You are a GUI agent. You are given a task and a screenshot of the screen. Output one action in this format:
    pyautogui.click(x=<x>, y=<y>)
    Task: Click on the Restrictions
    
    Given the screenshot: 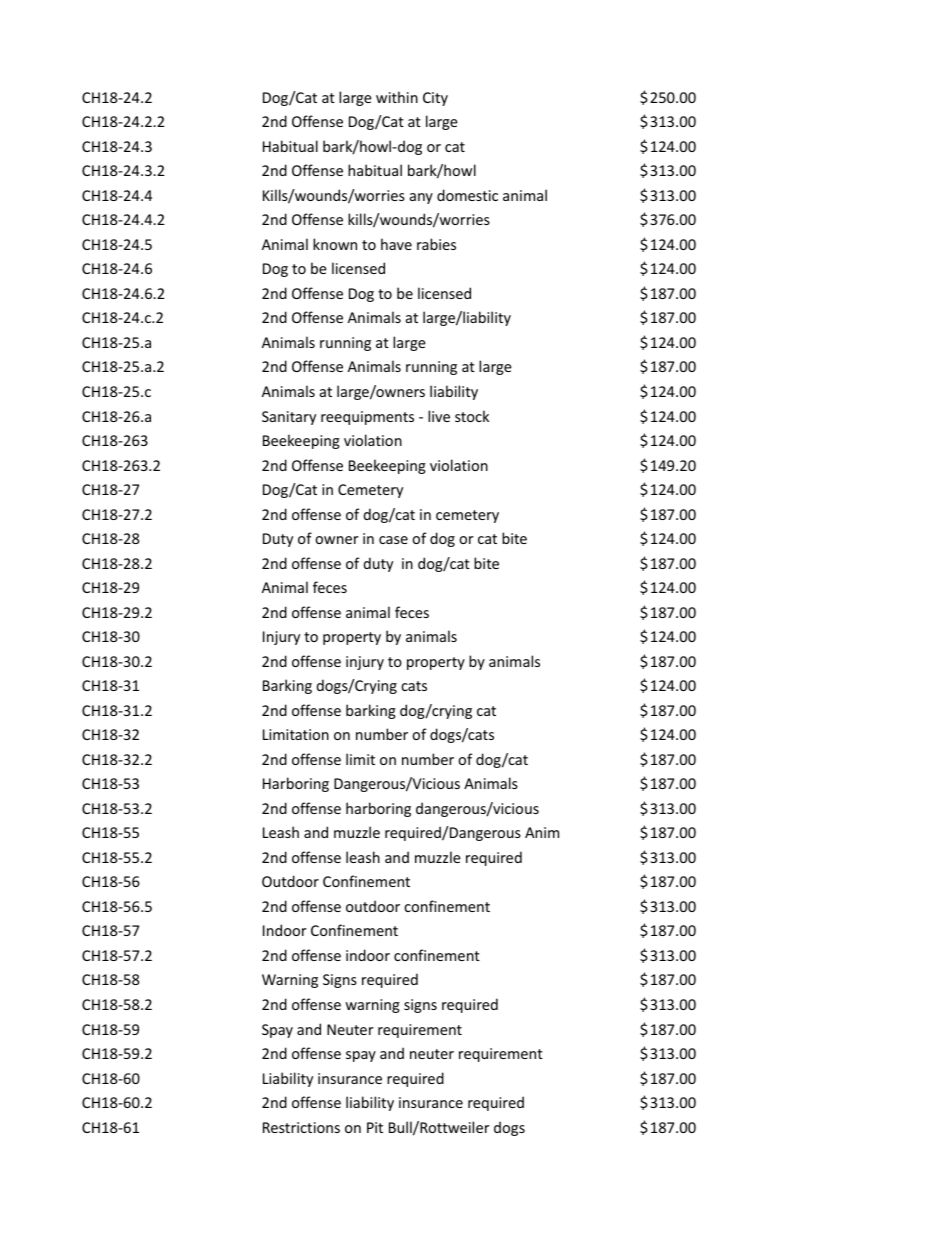 What is the action you would take?
    pyautogui.click(x=301, y=1127)
